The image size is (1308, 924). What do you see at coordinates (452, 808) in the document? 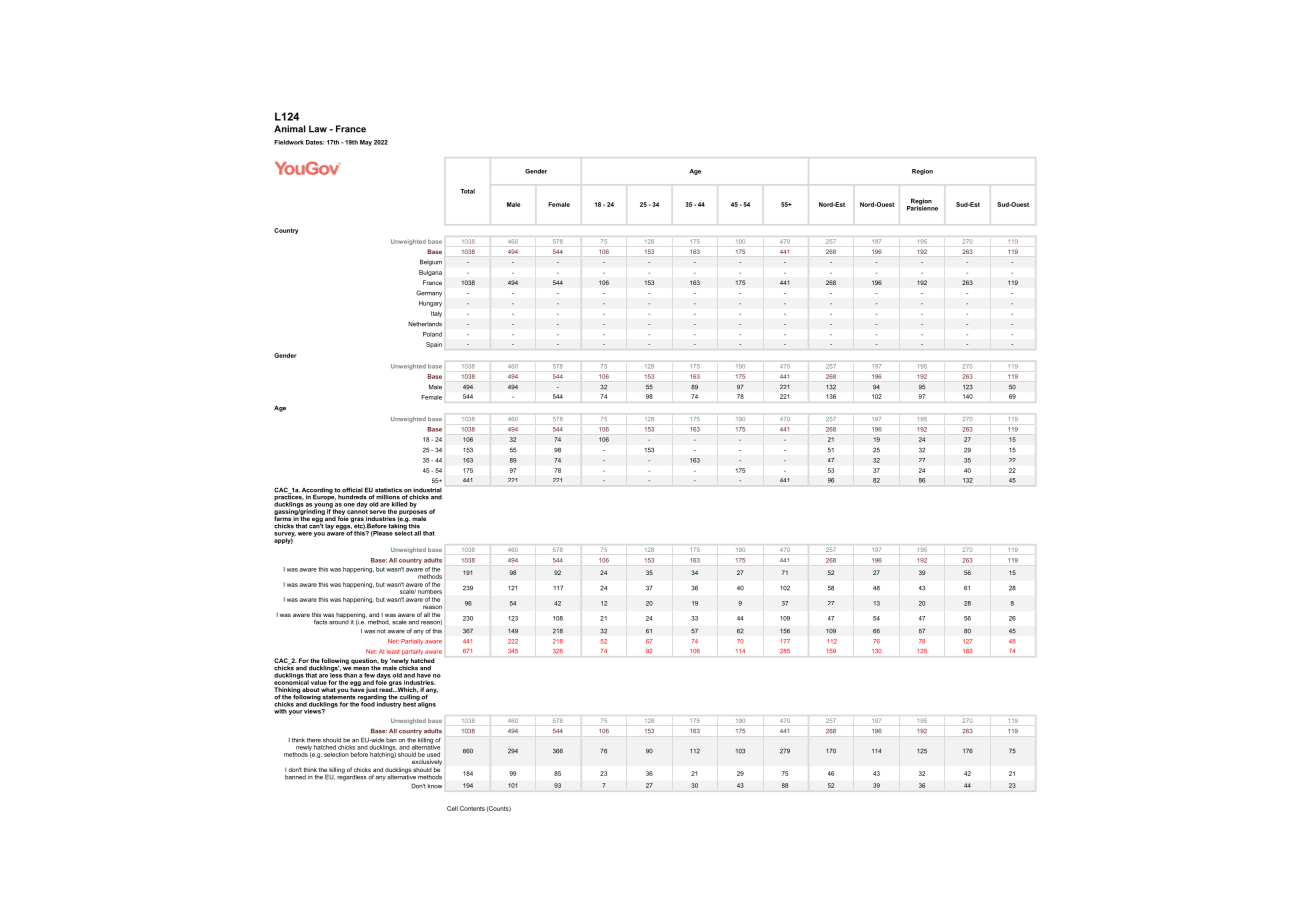
I see `Cell` at bounding box center [452, 808].
